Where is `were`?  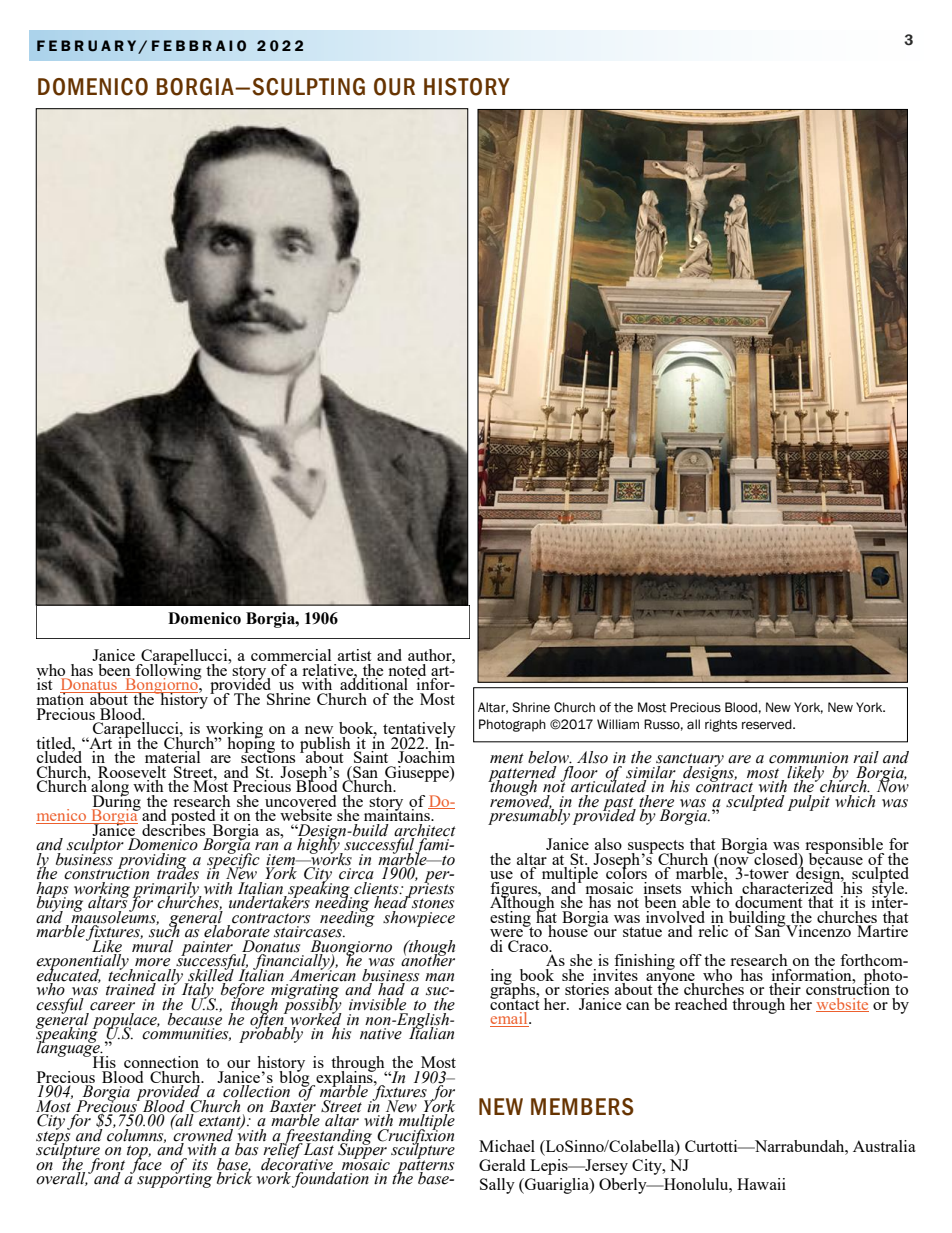
were is located at coordinates (506, 933).
